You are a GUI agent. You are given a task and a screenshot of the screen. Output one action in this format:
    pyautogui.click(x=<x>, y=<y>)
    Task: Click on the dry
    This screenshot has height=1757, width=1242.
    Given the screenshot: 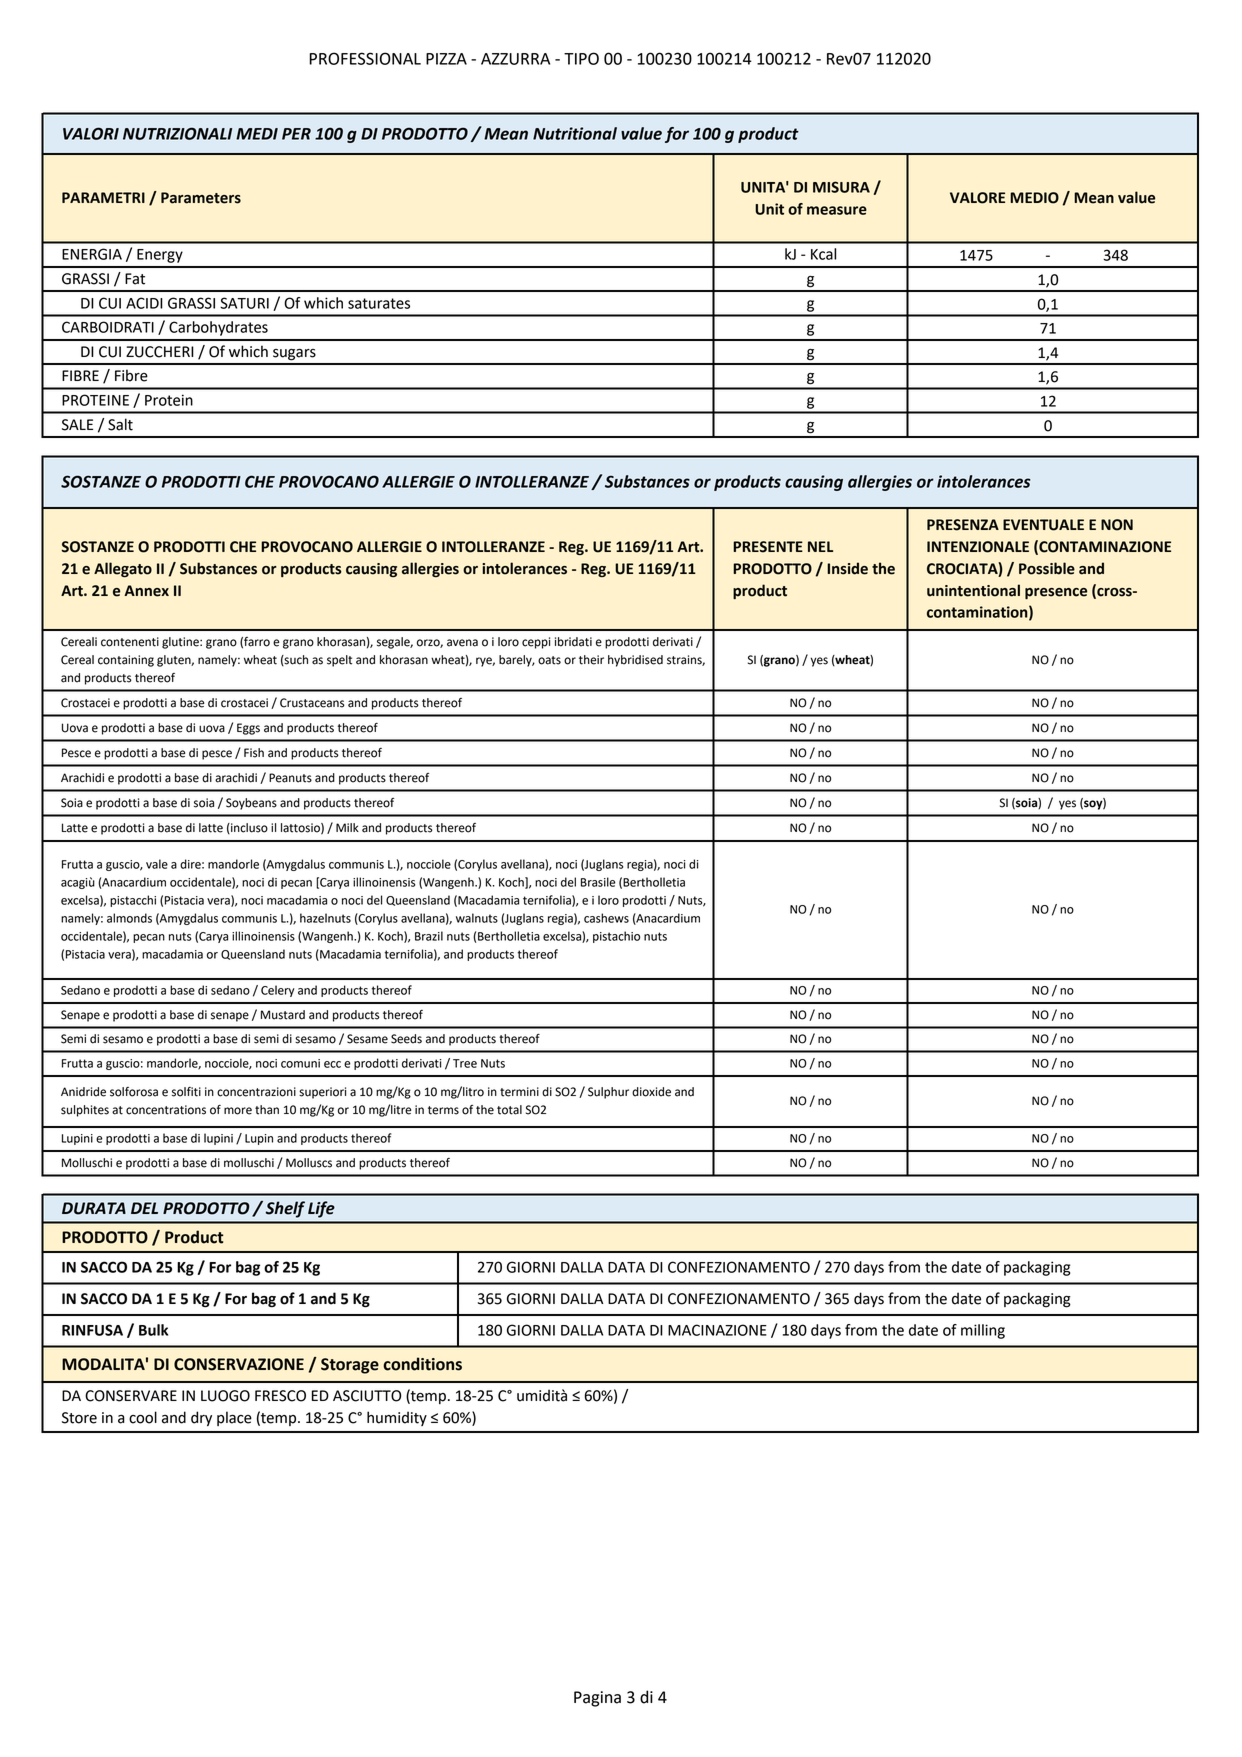 What is the action you would take?
    pyautogui.click(x=201, y=1418)
